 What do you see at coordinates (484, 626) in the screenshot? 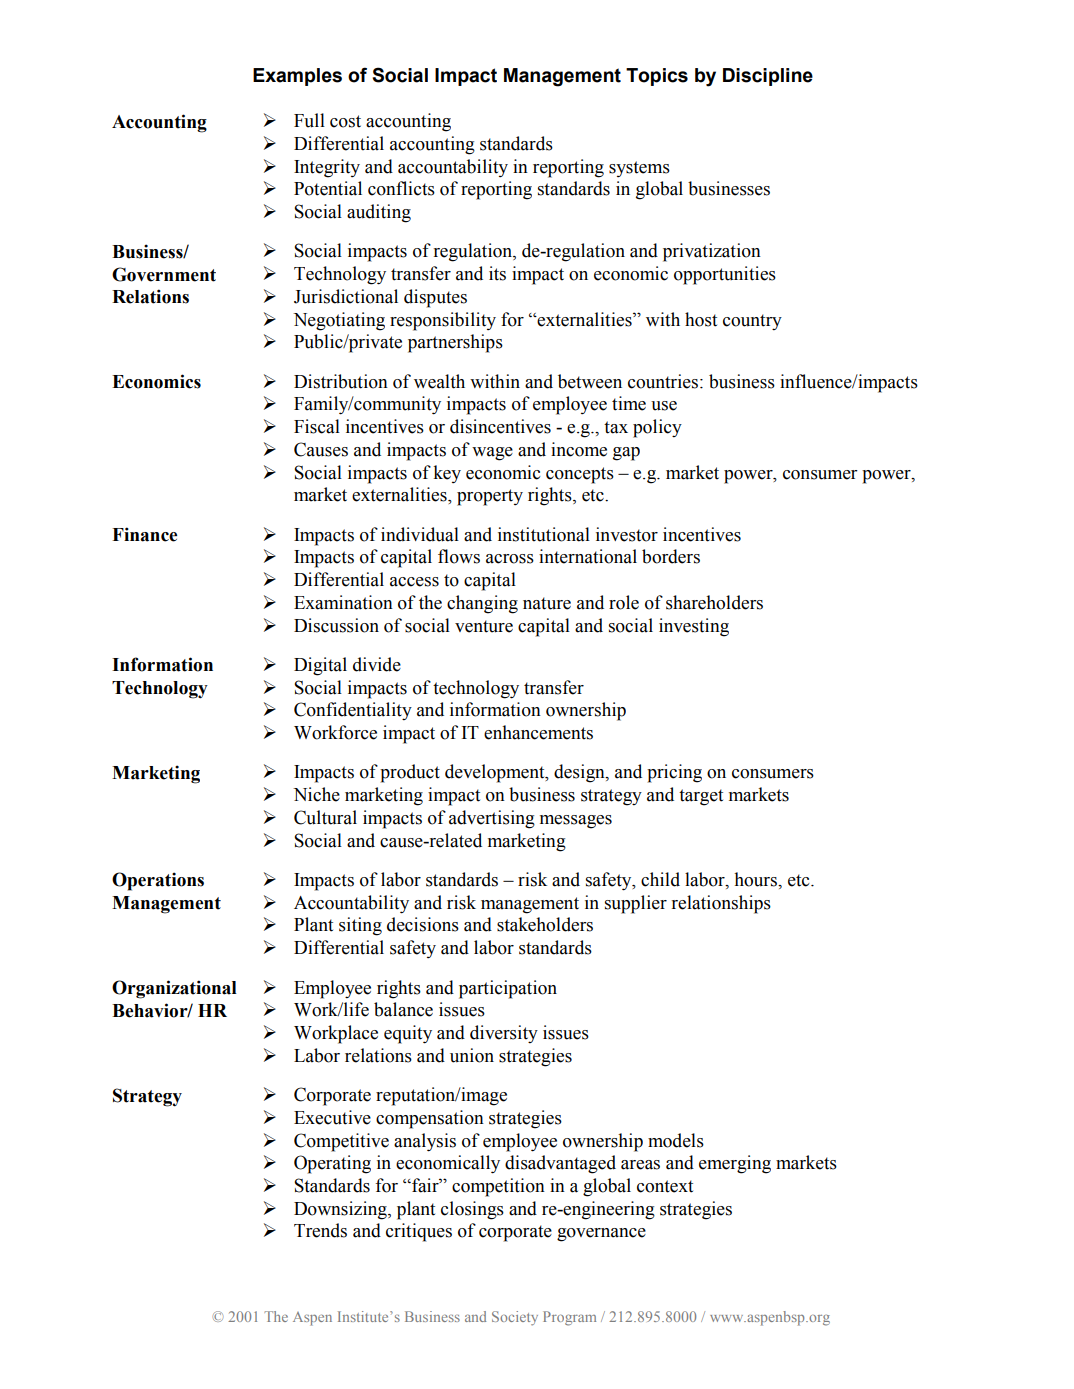
I see `venture` at bounding box center [484, 626].
